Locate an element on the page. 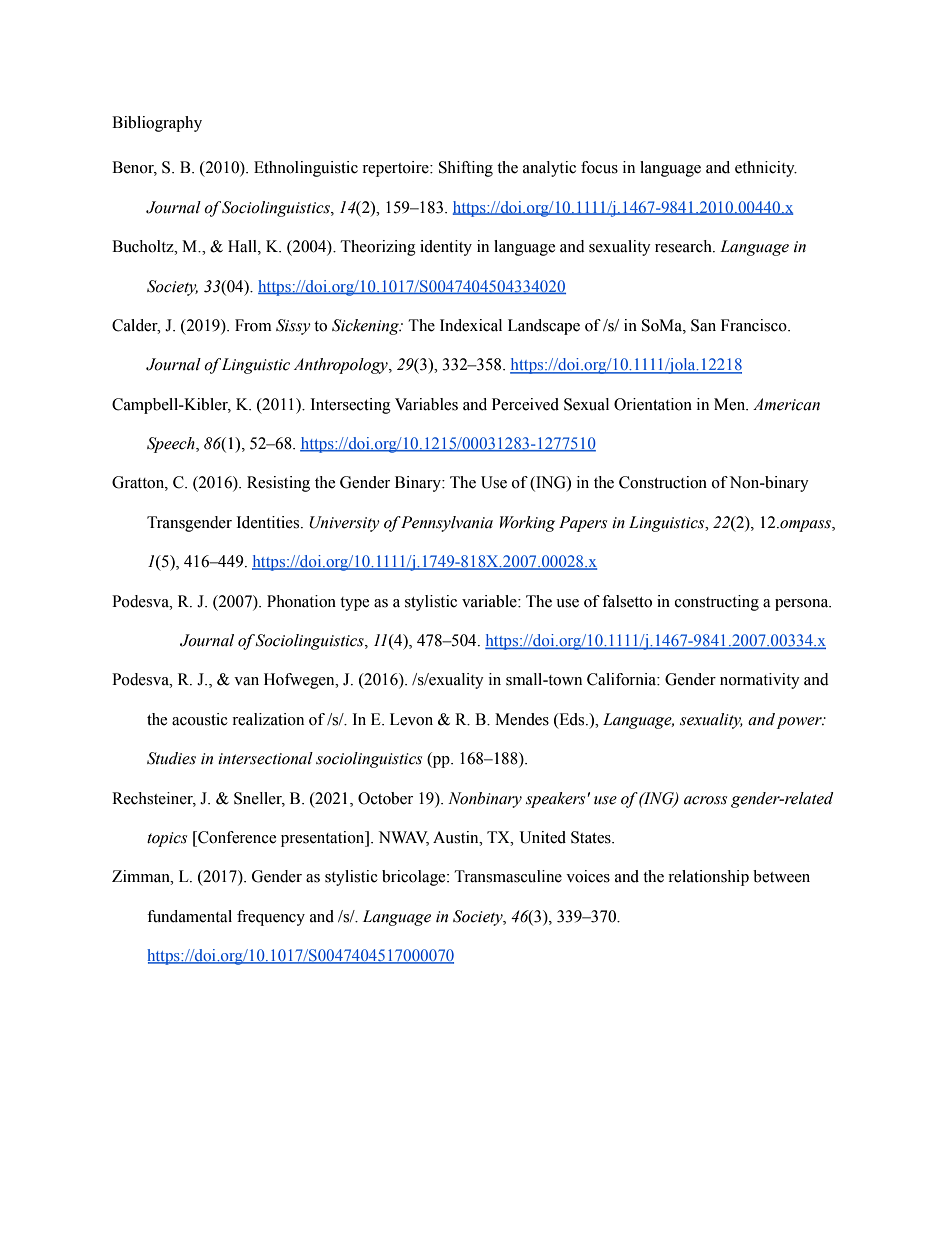  constructing is located at coordinates (717, 603).
